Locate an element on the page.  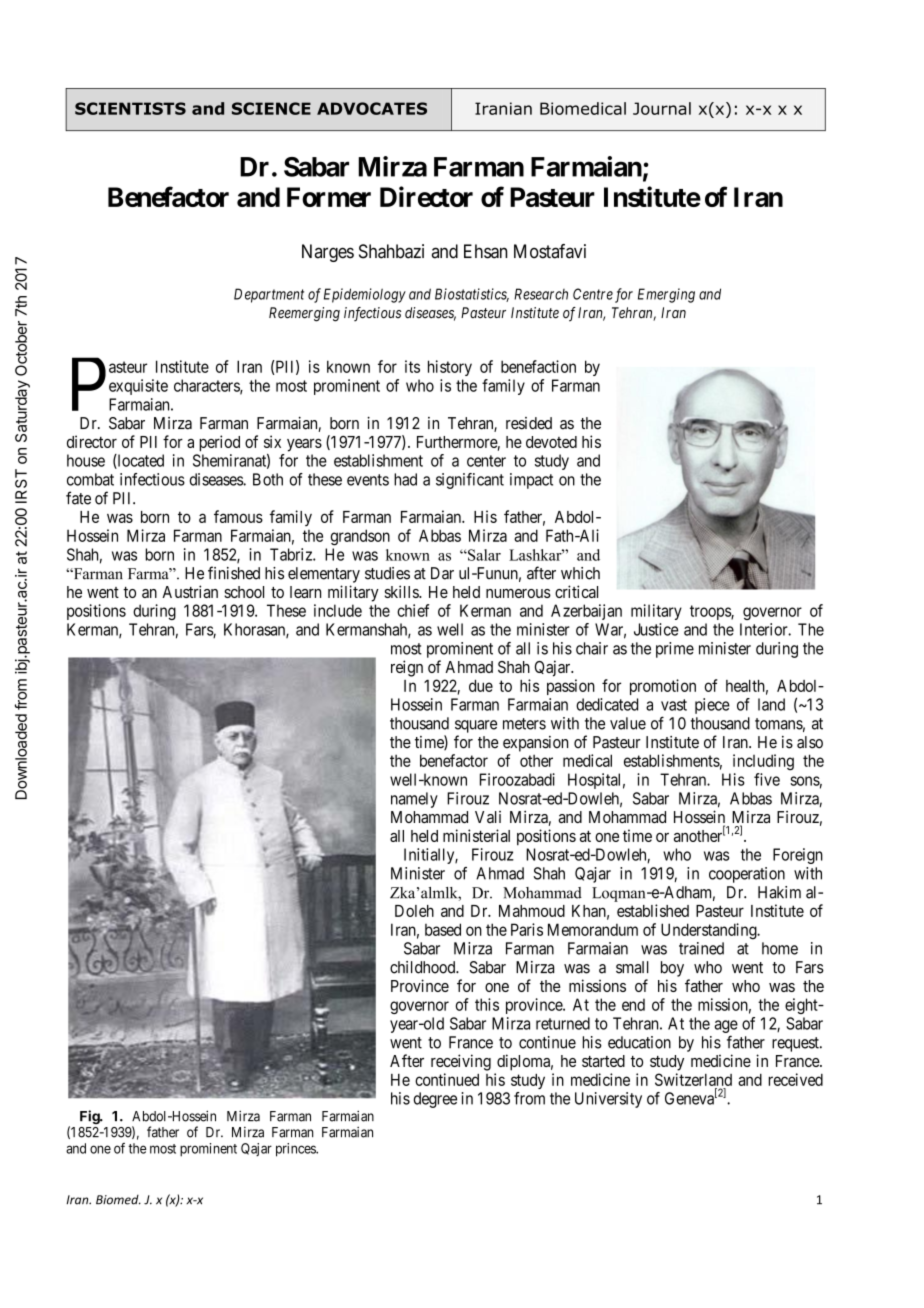
exquisite is located at coordinates (138, 387).
